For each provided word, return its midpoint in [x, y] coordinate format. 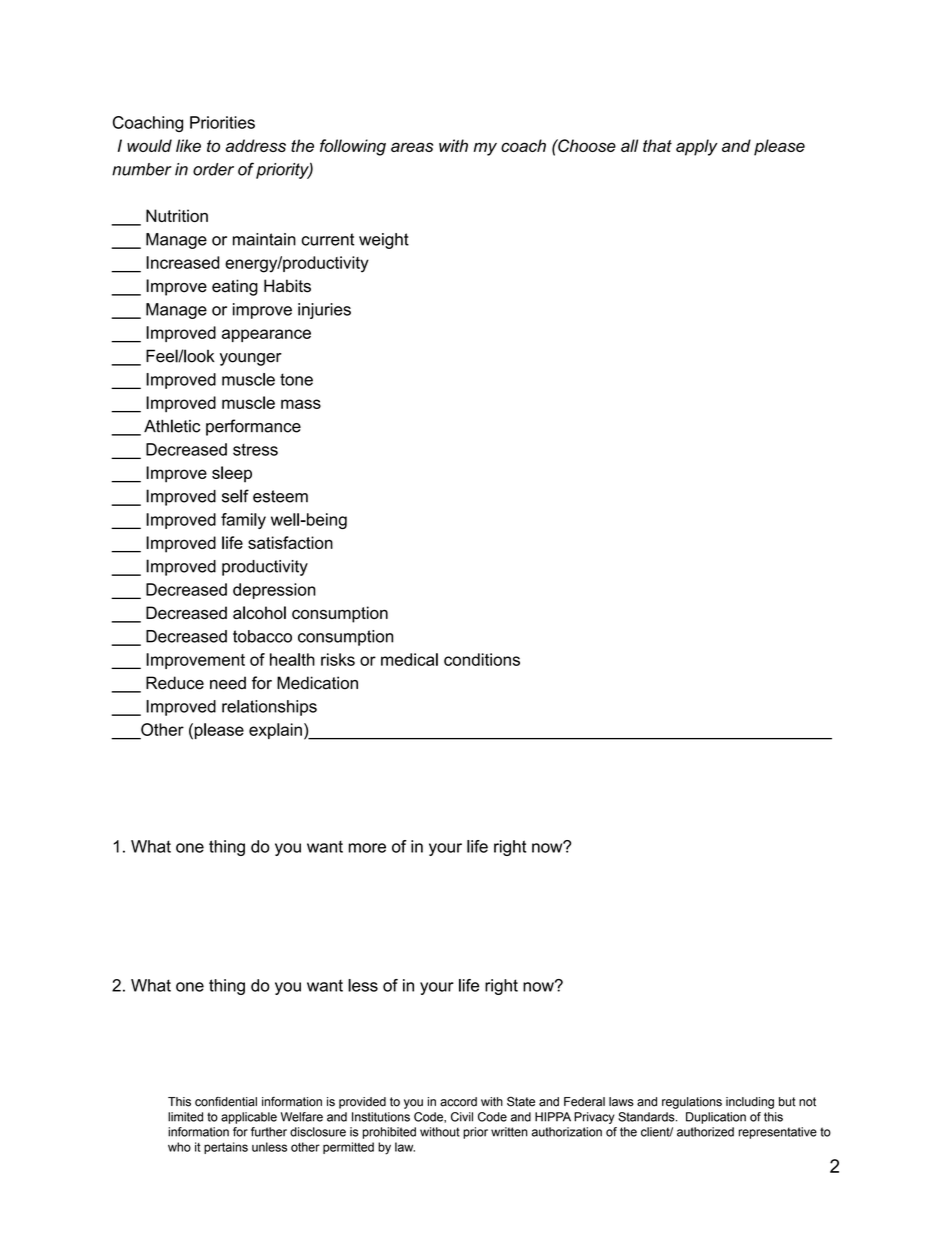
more [367, 848]
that [657, 145]
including [750, 1103]
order [213, 169]
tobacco [262, 636]
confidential [226, 1102]
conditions [482, 659]
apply [697, 147]
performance [253, 427]
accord [458, 1102]
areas [412, 147]
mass [301, 404]
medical [409, 659]
